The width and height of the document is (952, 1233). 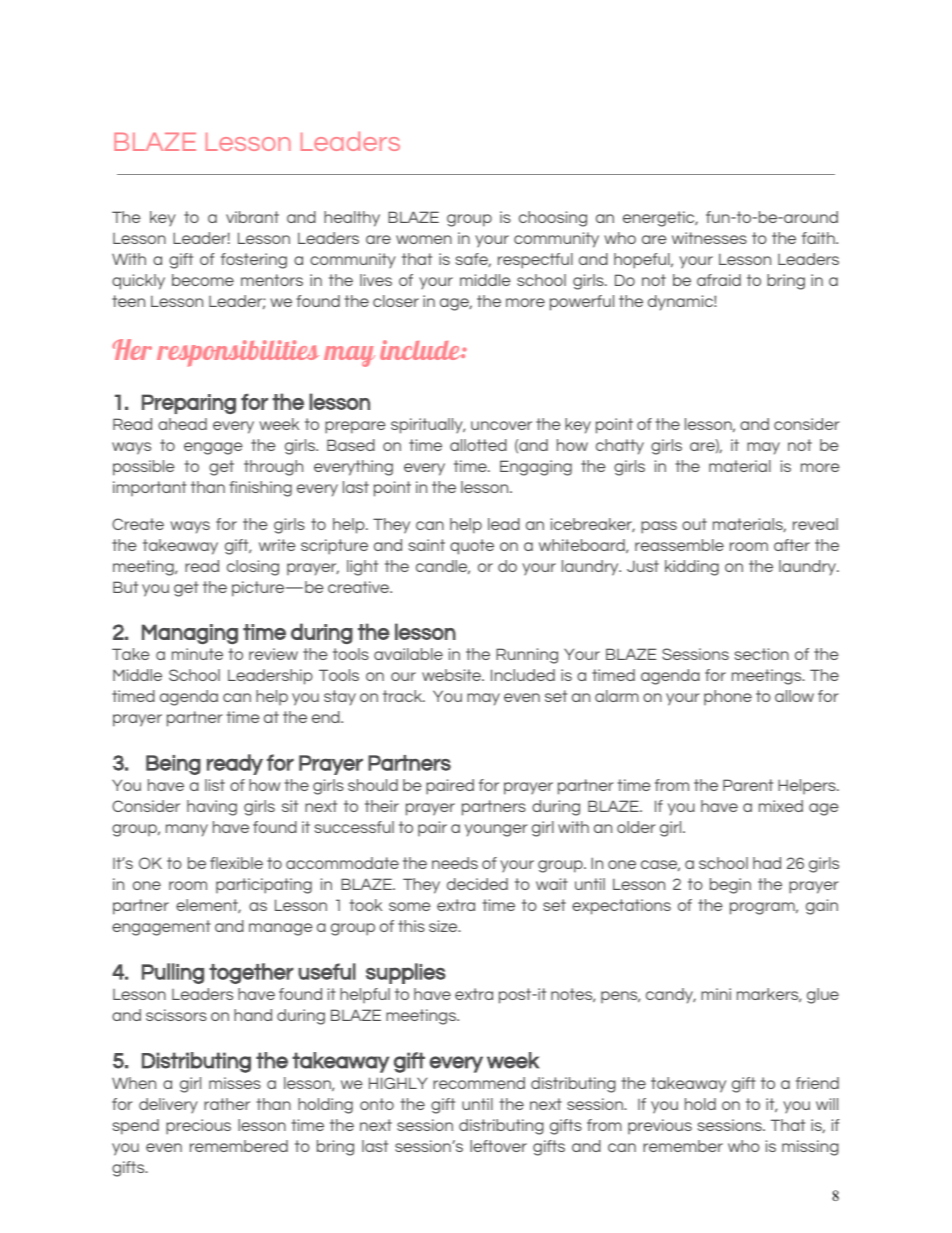 I want to click on fostering, so click(x=254, y=261).
